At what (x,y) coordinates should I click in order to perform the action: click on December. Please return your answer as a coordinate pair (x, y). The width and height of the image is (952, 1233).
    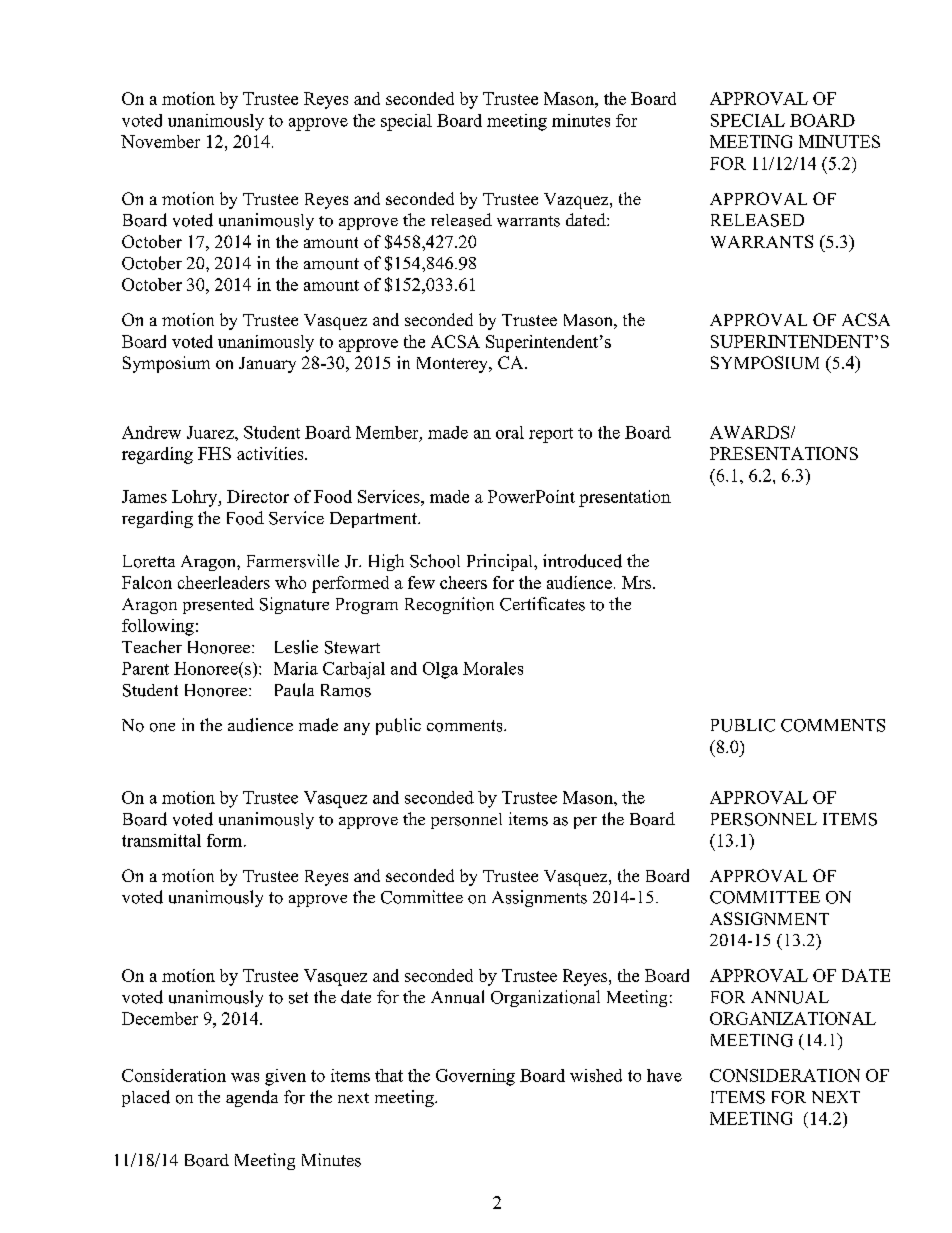
    Looking at the image, I should click on (160, 1018).
